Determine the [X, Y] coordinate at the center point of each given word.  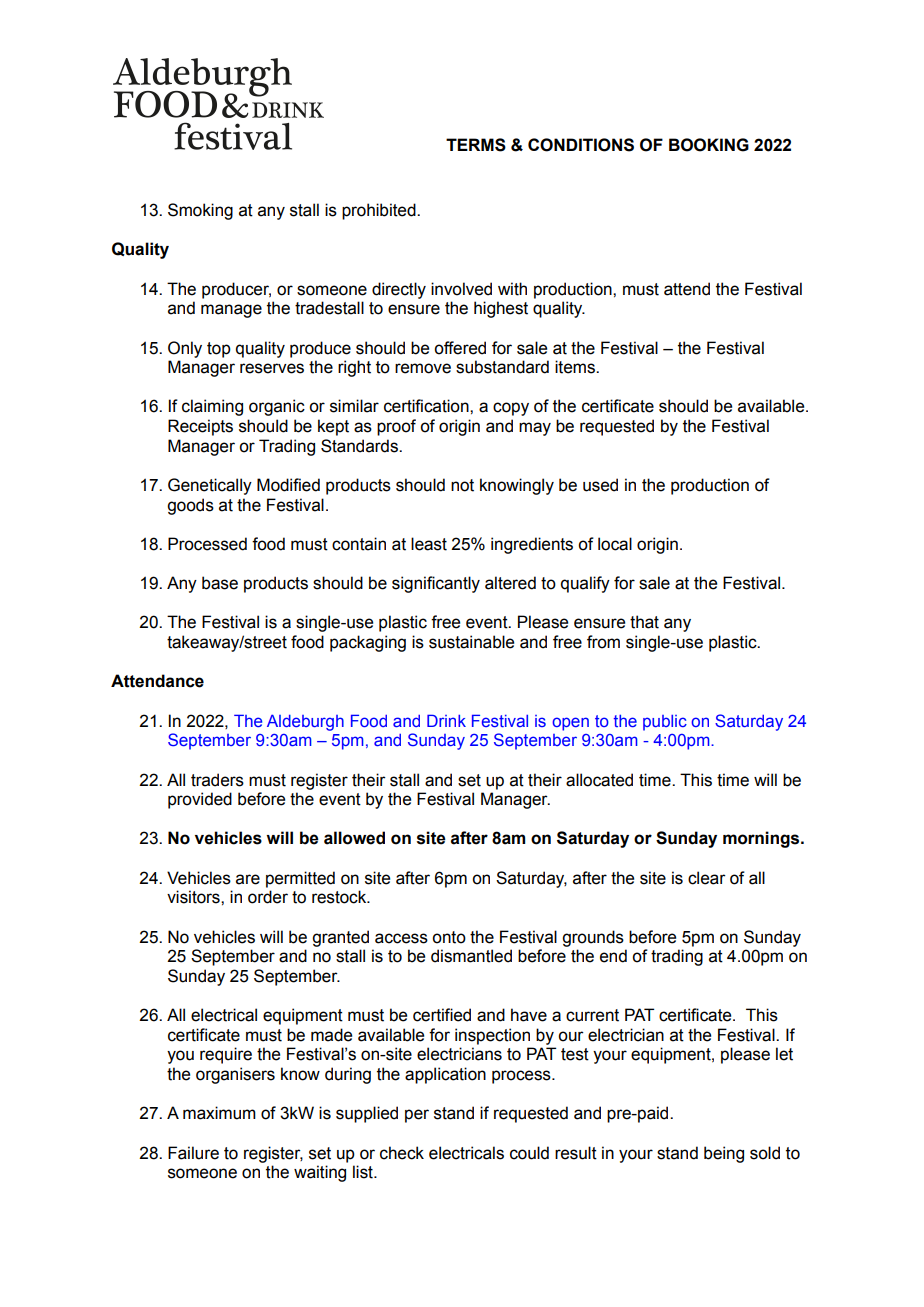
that [644, 622]
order [268, 897]
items [576, 367]
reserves [272, 368]
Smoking [200, 211]
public [665, 723]
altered [510, 583]
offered [460, 348]
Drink [446, 720]
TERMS [476, 145]
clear [707, 878]
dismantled [471, 956]
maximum [219, 1113]
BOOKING [709, 145]
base [220, 583]
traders [217, 780]
